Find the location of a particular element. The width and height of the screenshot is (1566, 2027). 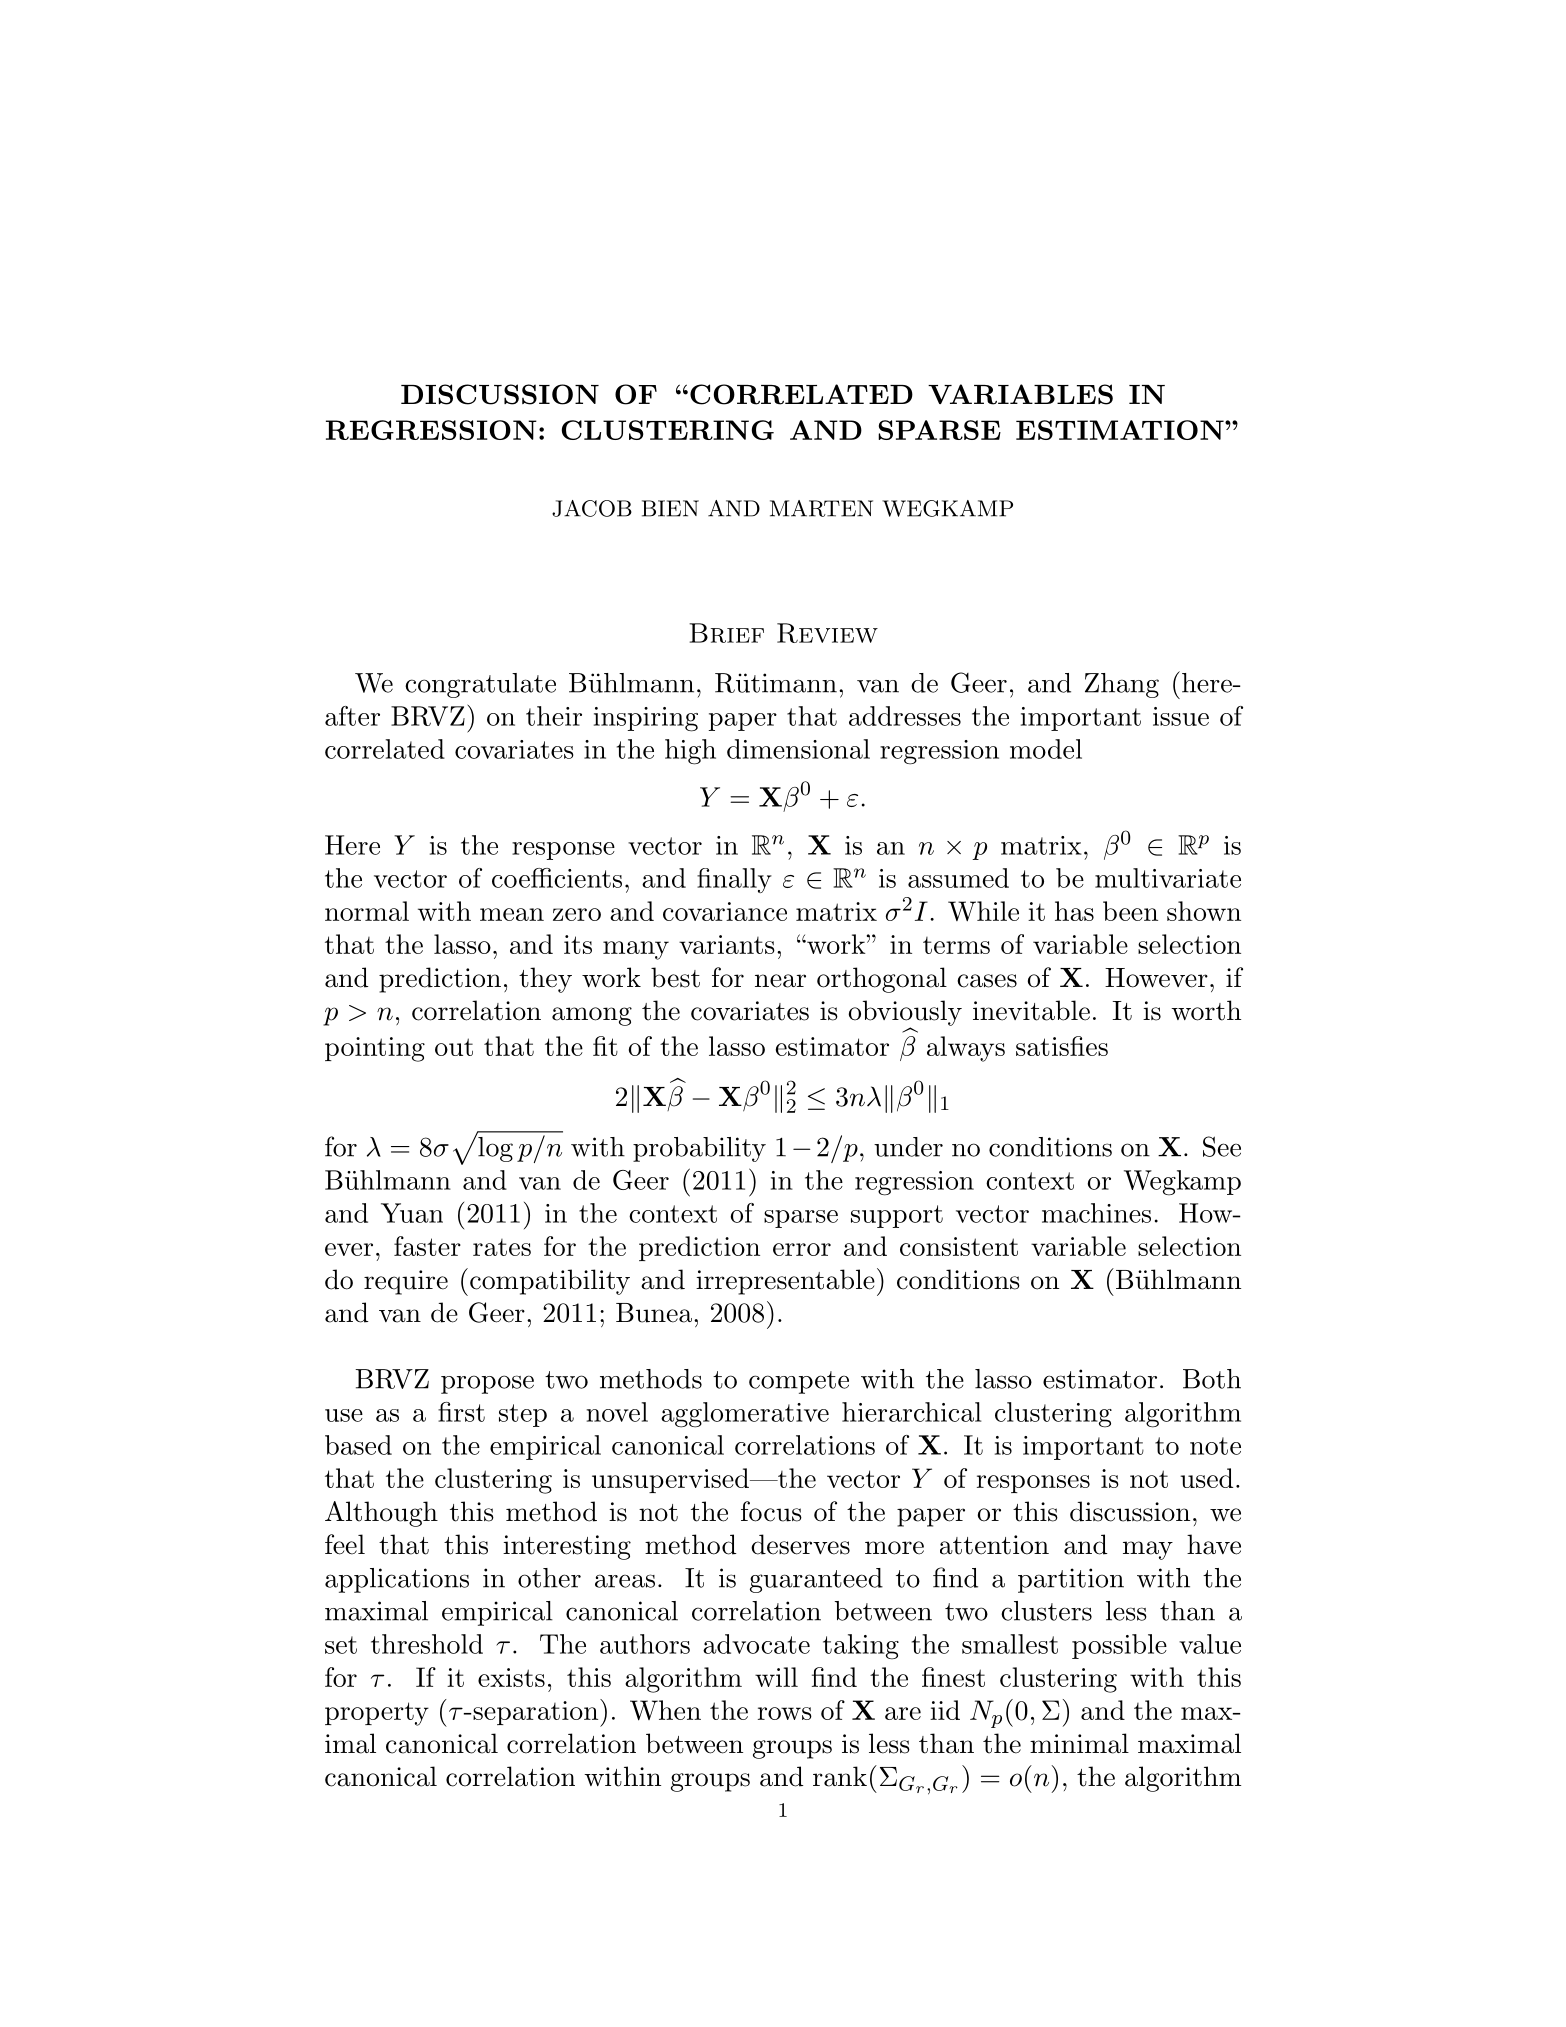

JACOB is located at coordinates (592, 508).
